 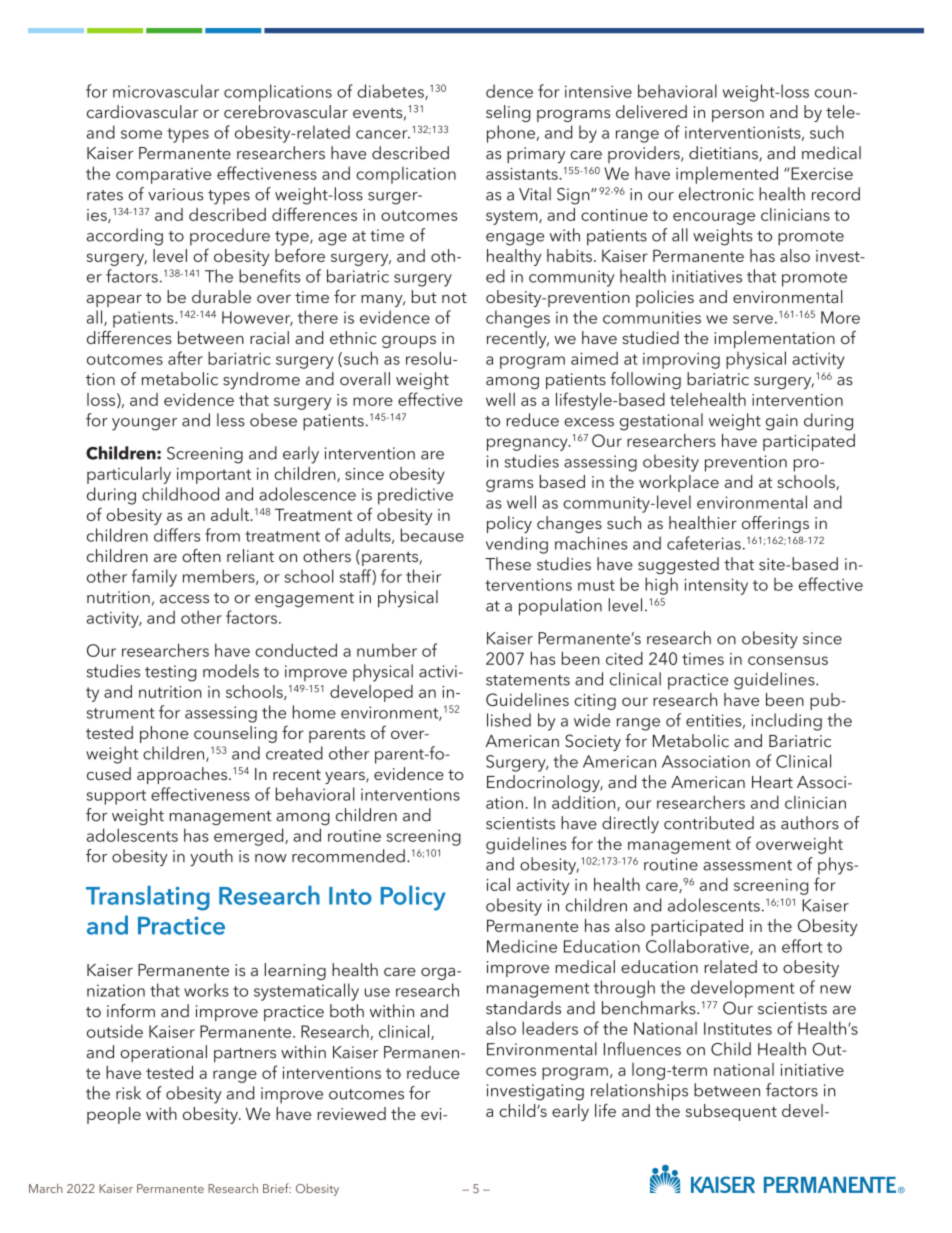 What do you see at coordinates (788, 660) in the page?
I see `consensus` at bounding box center [788, 660].
